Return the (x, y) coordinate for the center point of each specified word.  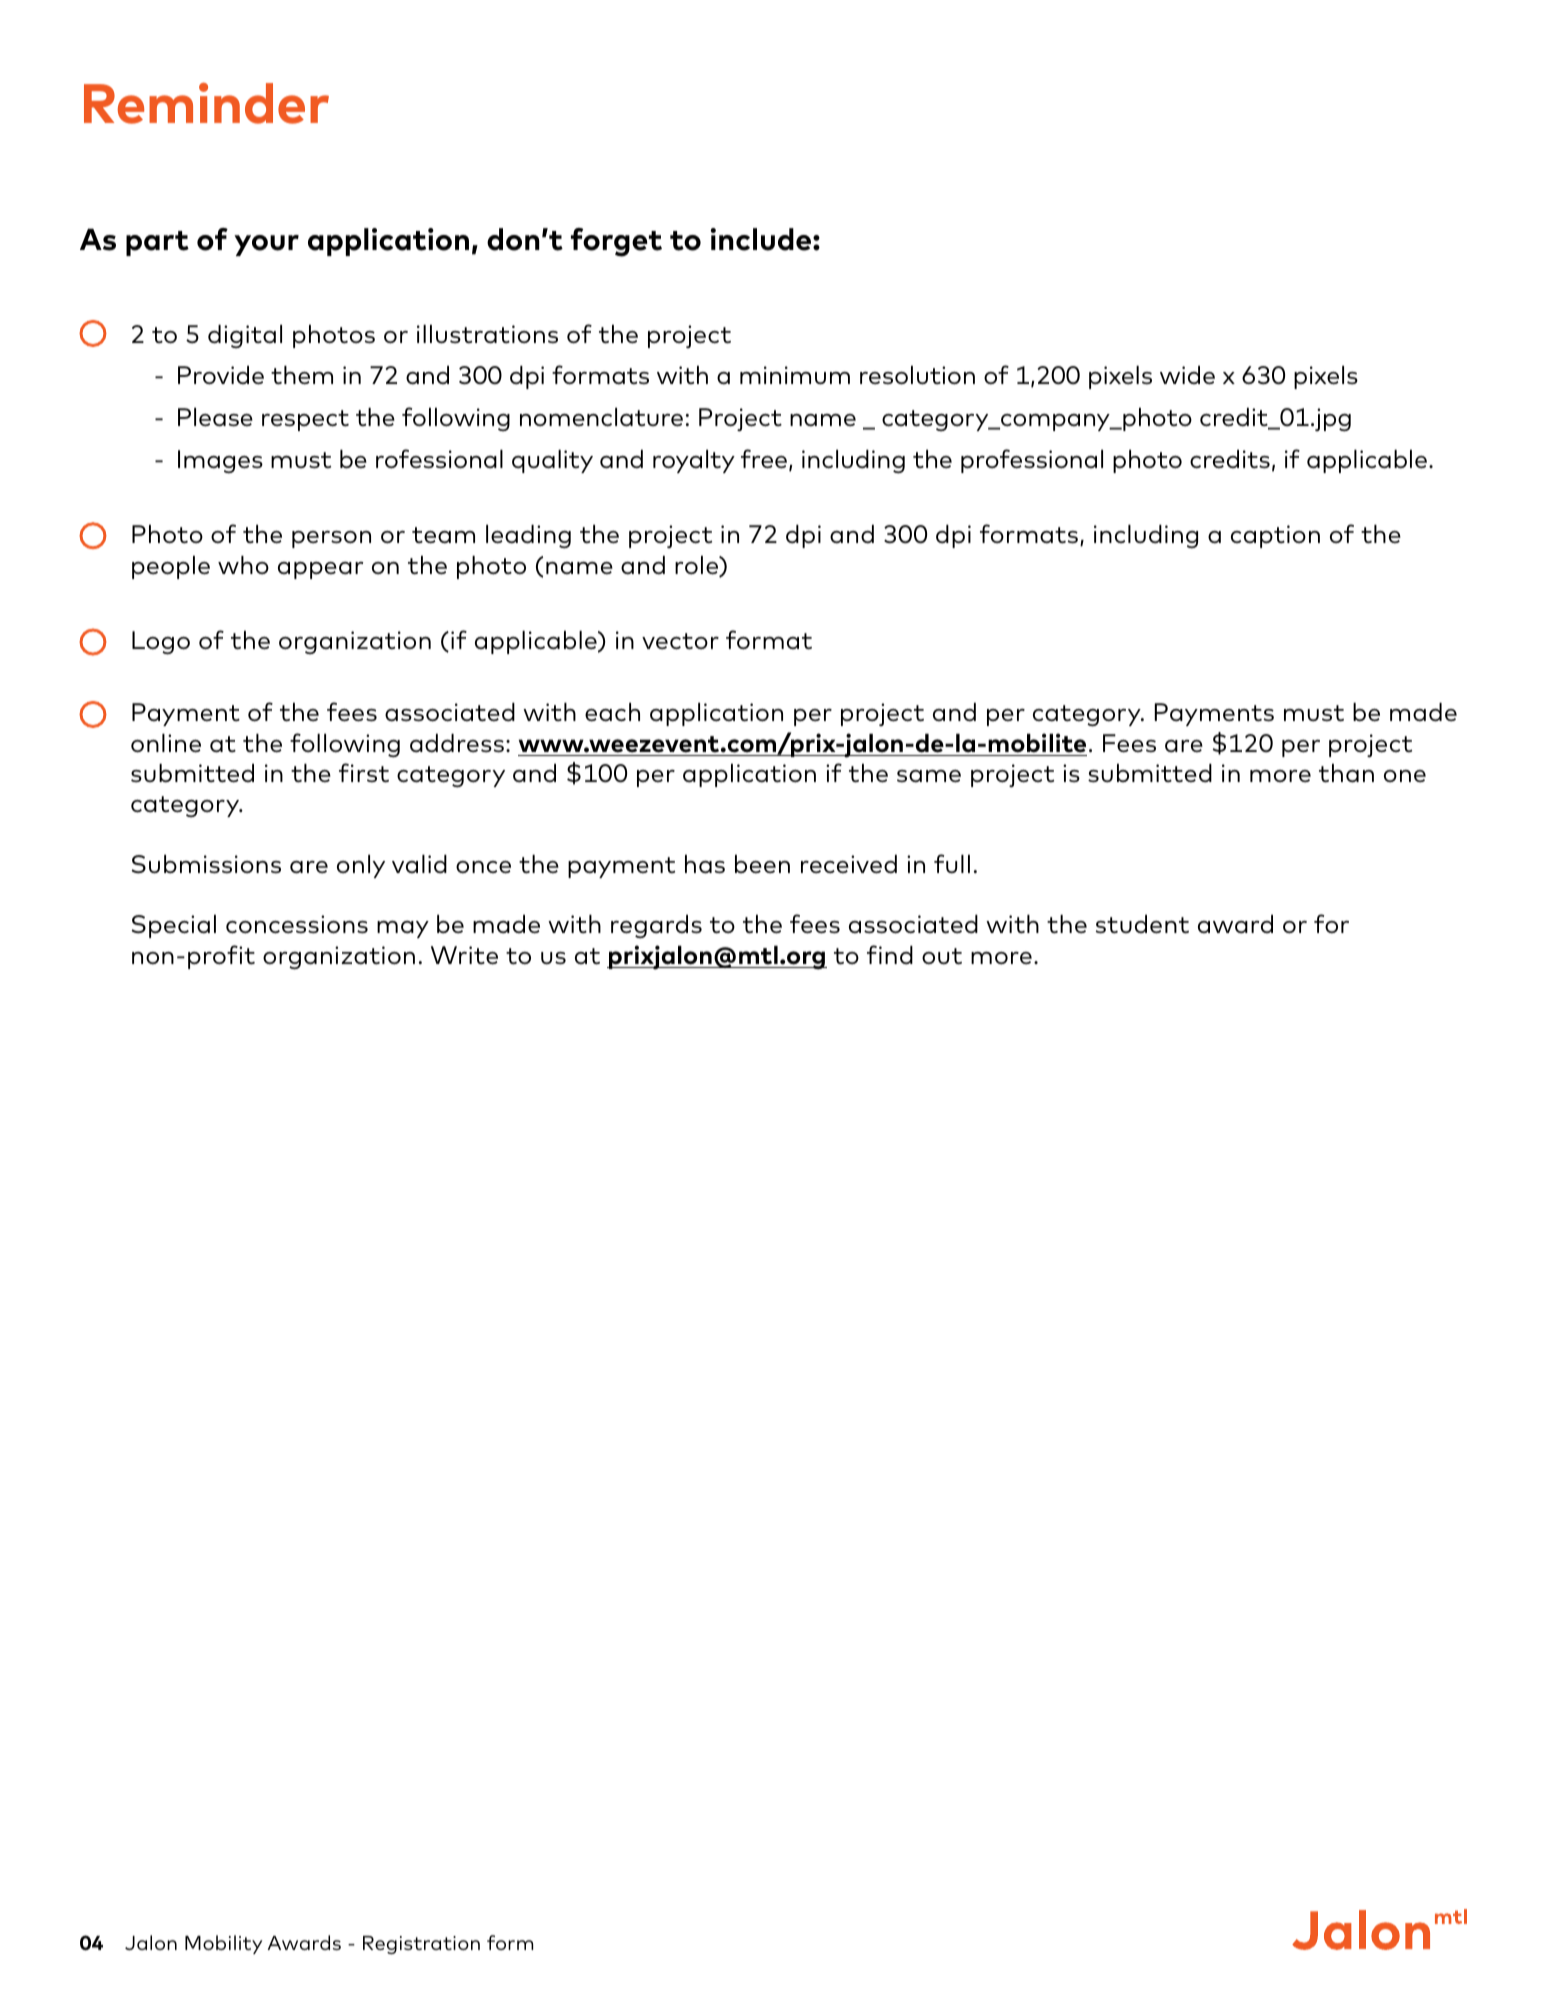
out (942, 956)
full (952, 863)
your (266, 245)
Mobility (223, 1944)
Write (464, 955)
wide (1187, 375)
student (1142, 924)
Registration (421, 1945)
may (403, 929)
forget (616, 242)
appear (320, 570)
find (890, 954)
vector (680, 641)
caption (1275, 536)
